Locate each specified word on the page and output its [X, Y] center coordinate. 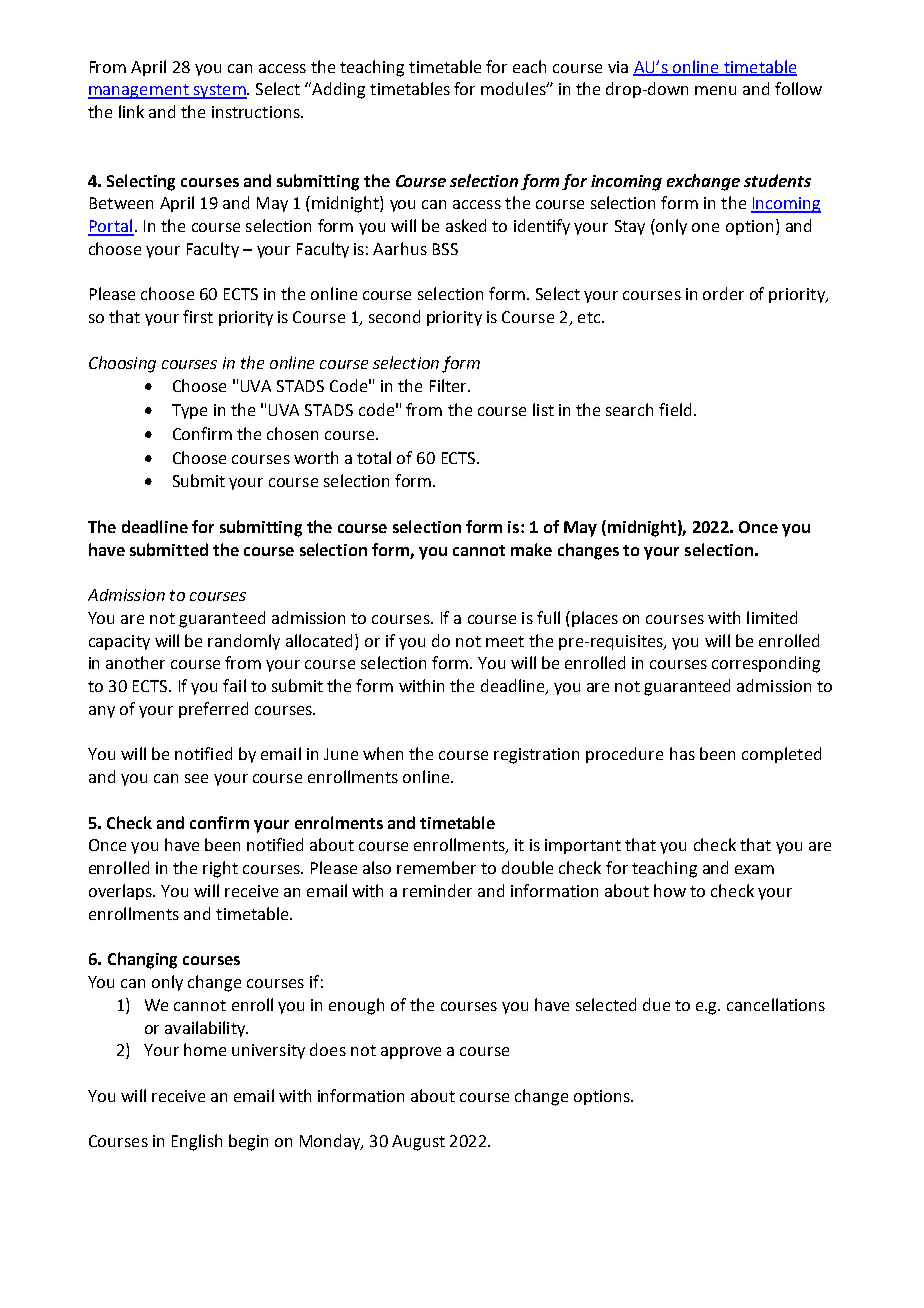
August [418, 1143]
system [219, 91]
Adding [338, 90]
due [656, 1004]
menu [715, 90]
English [197, 1142]
